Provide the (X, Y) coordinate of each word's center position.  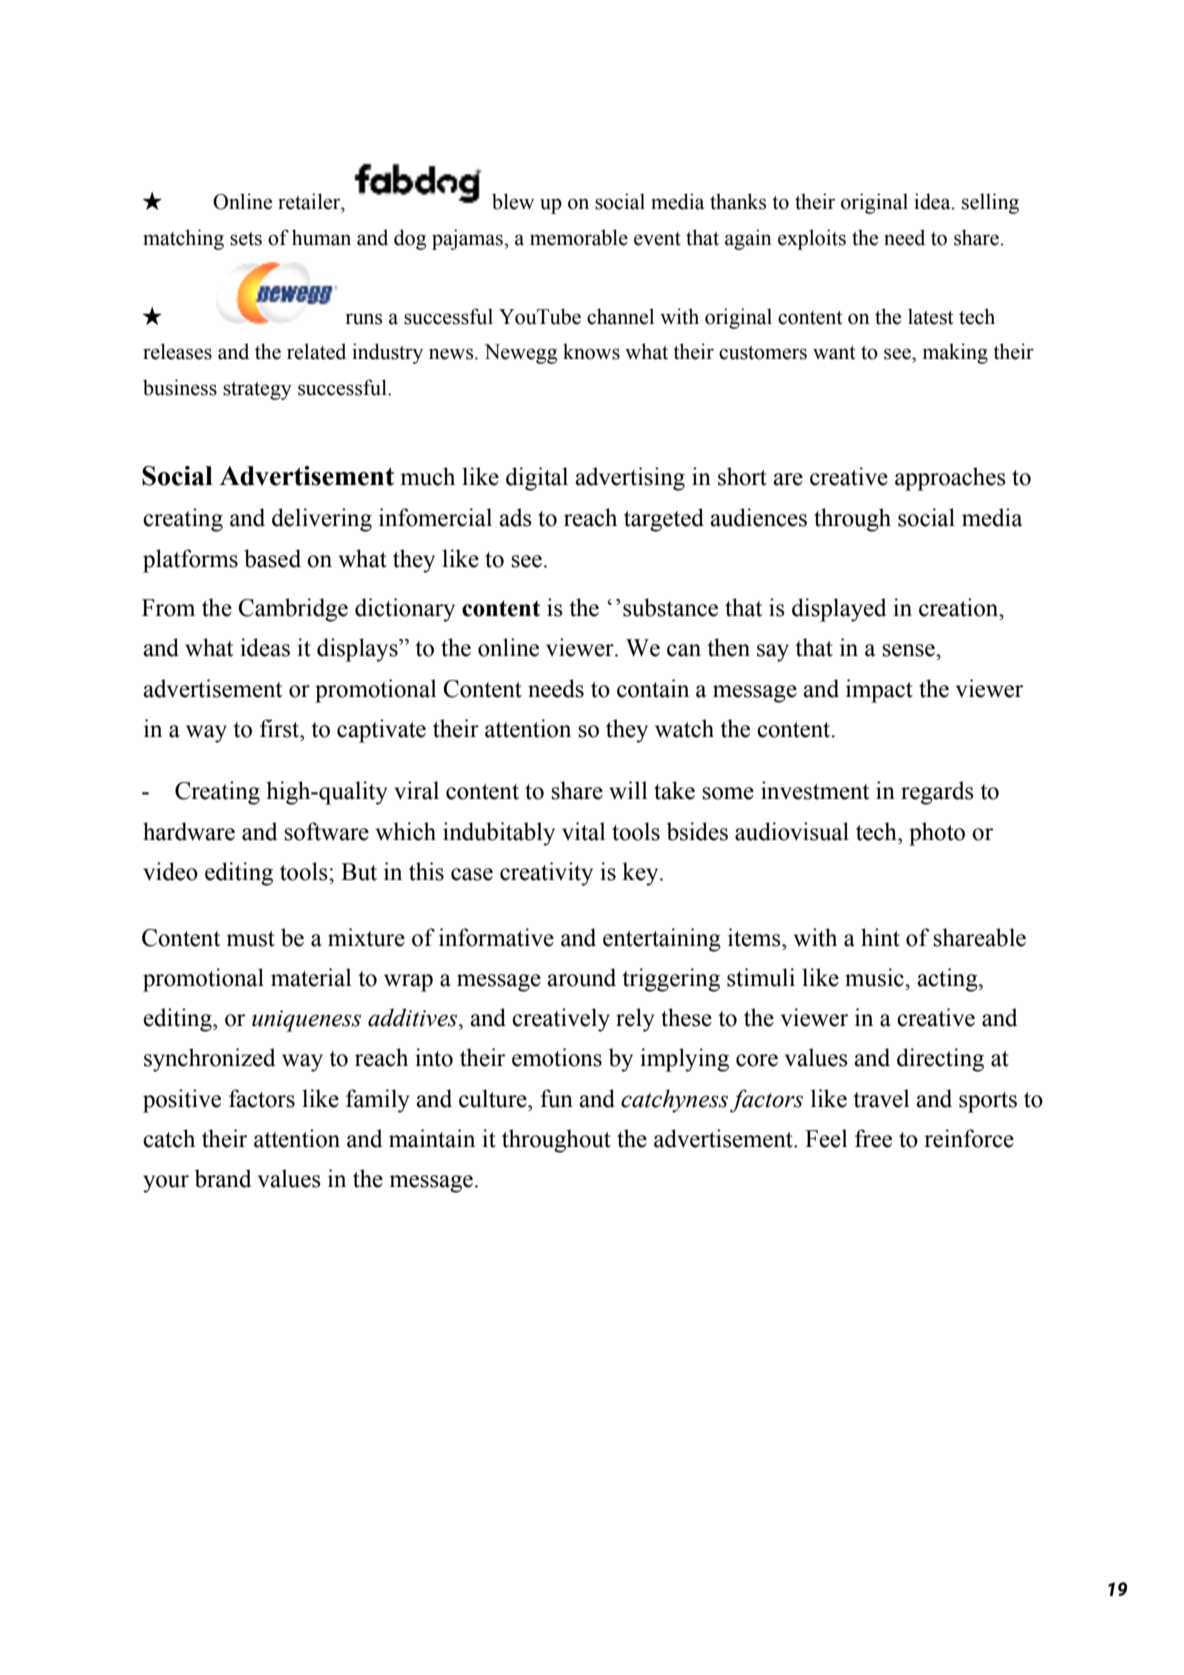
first (281, 728)
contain (653, 688)
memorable (579, 237)
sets (246, 239)
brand (223, 1178)
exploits (812, 239)
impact (879, 691)
